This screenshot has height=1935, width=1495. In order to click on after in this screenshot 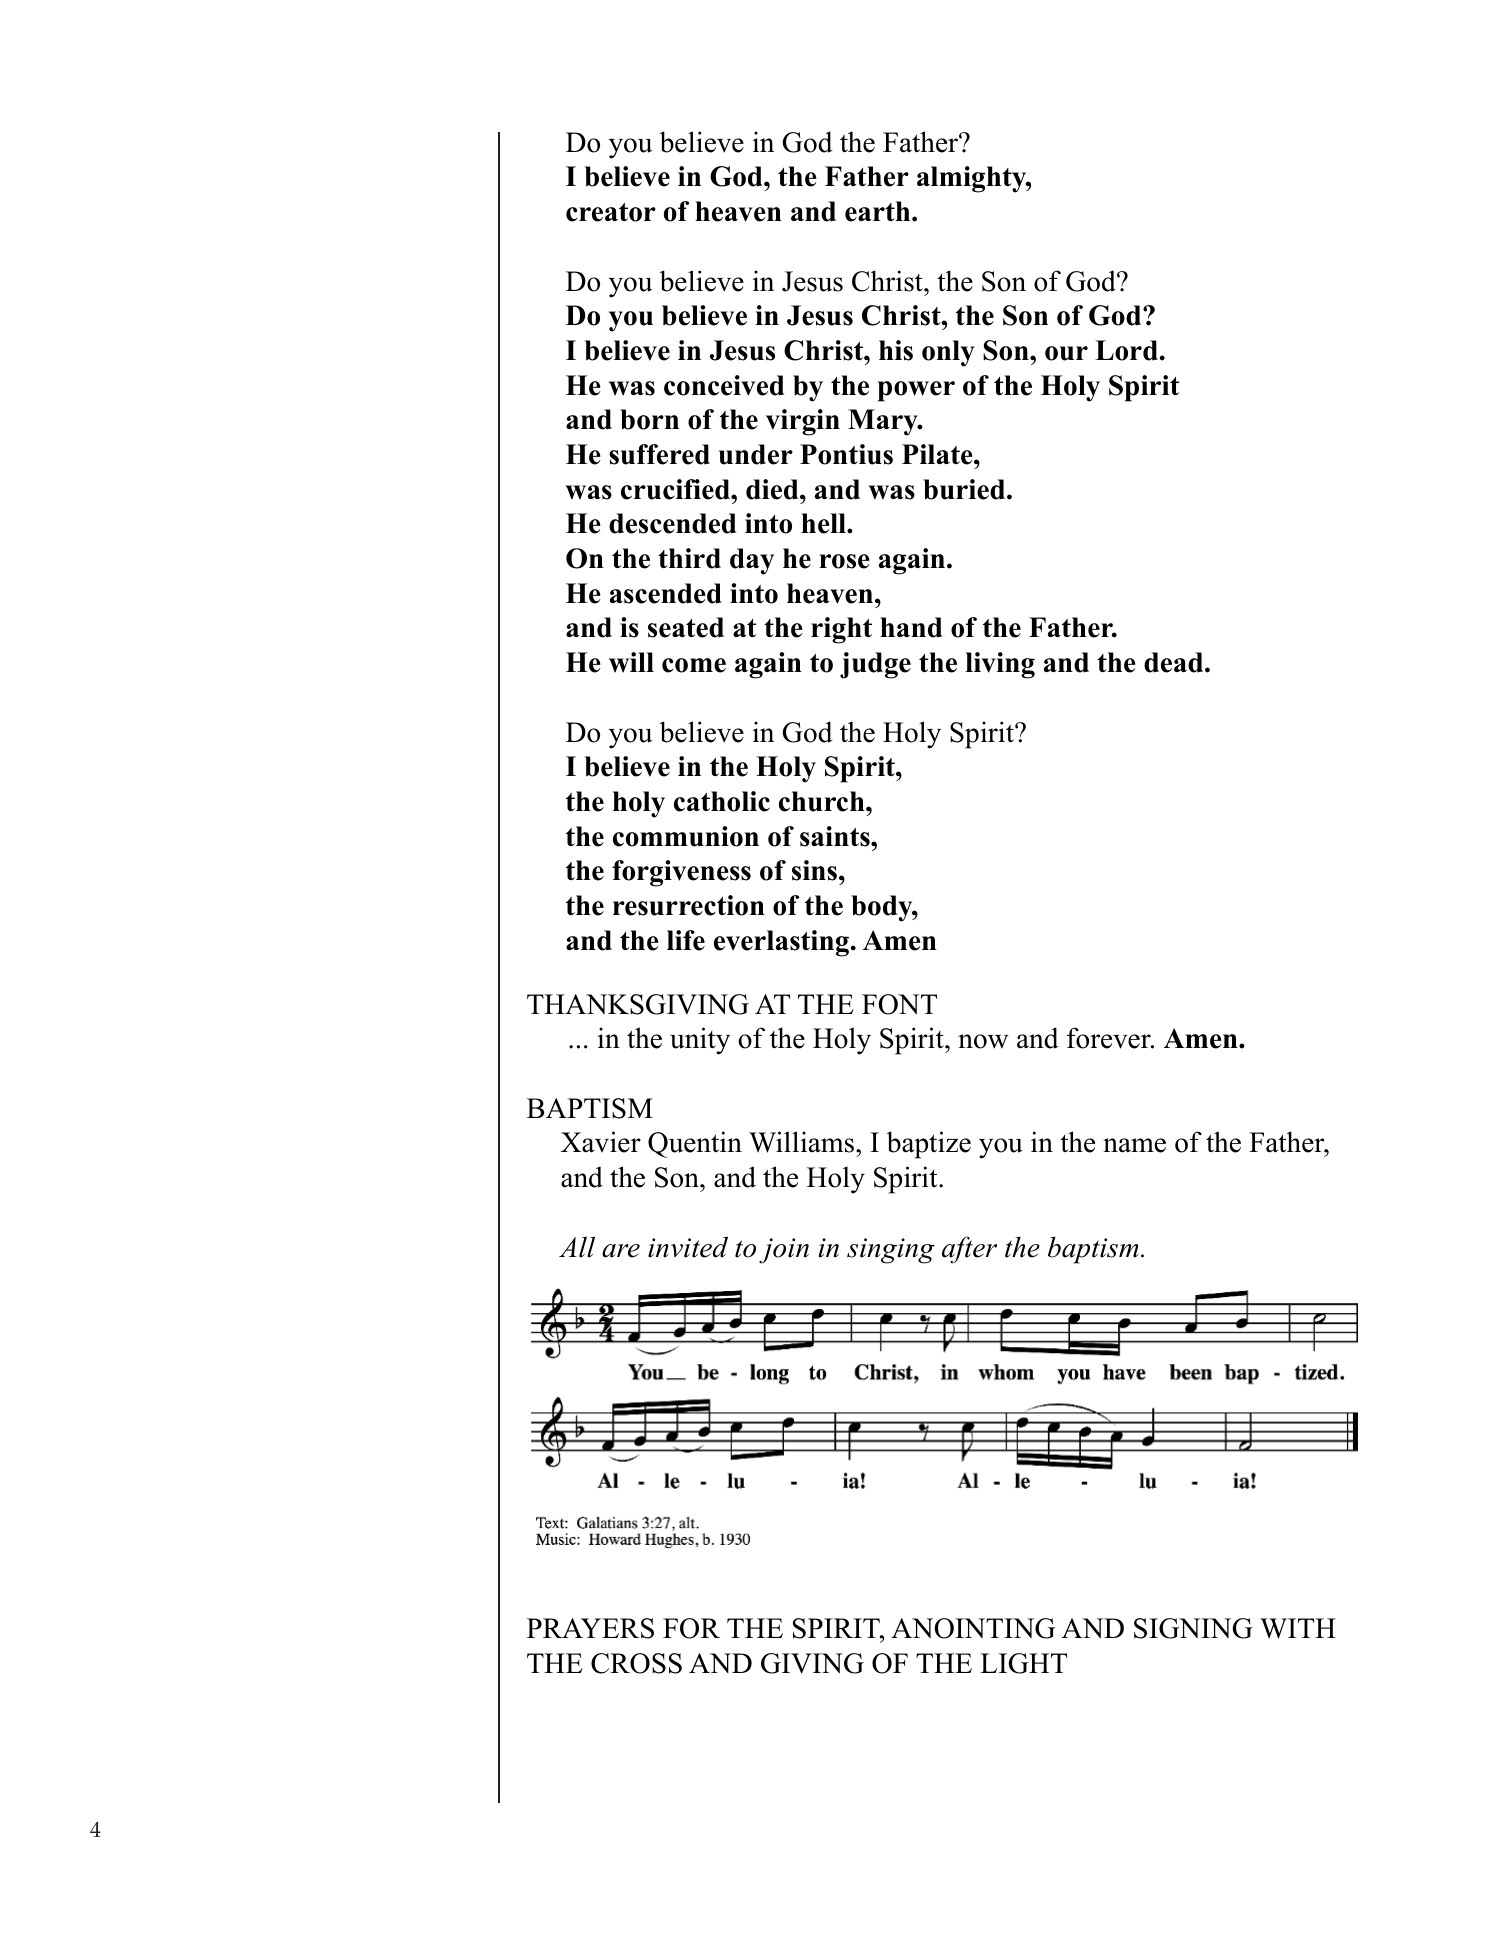, I will do `click(969, 1250)`.
